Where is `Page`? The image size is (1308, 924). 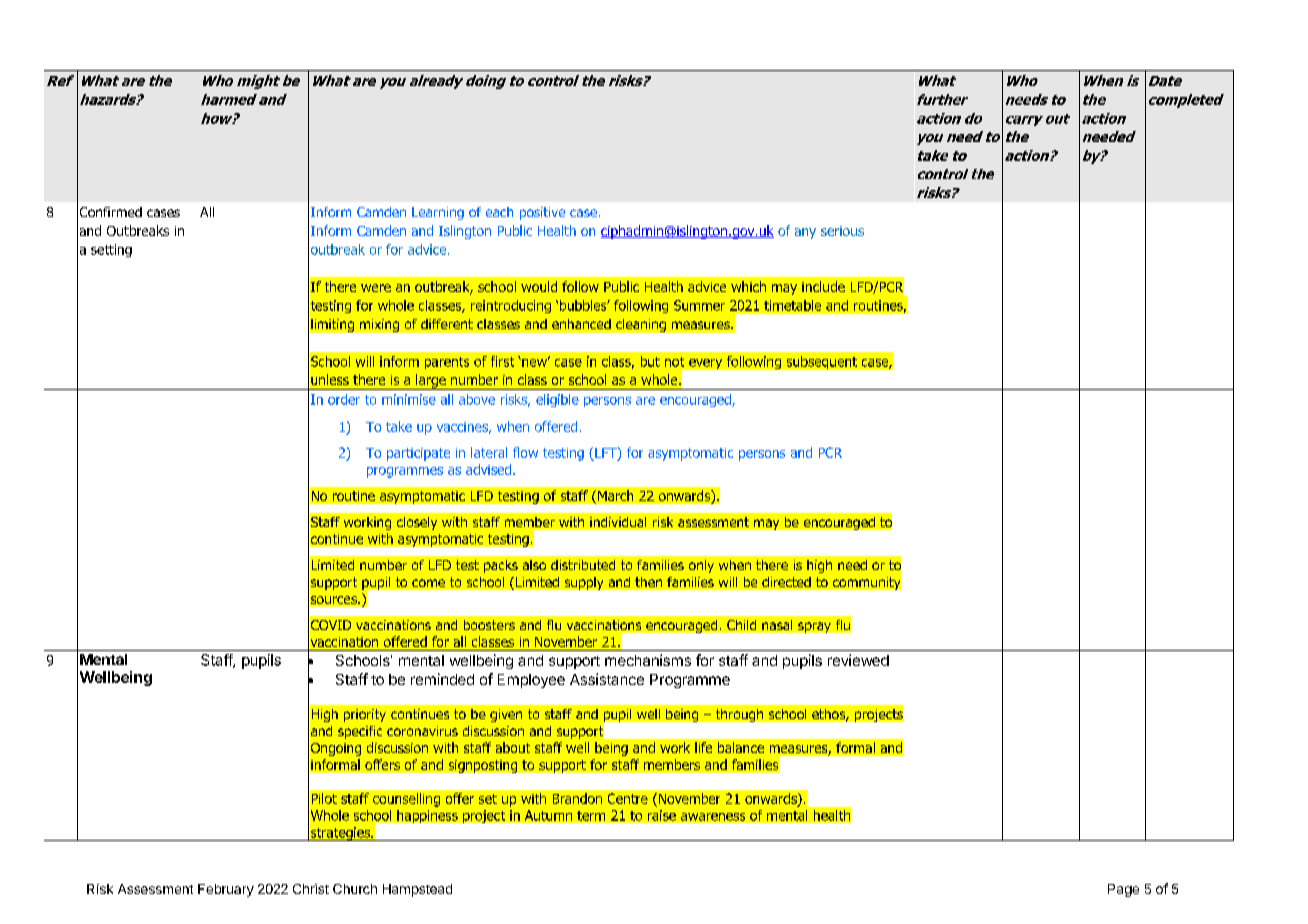 Page is located at coordinates (1123, 890).
